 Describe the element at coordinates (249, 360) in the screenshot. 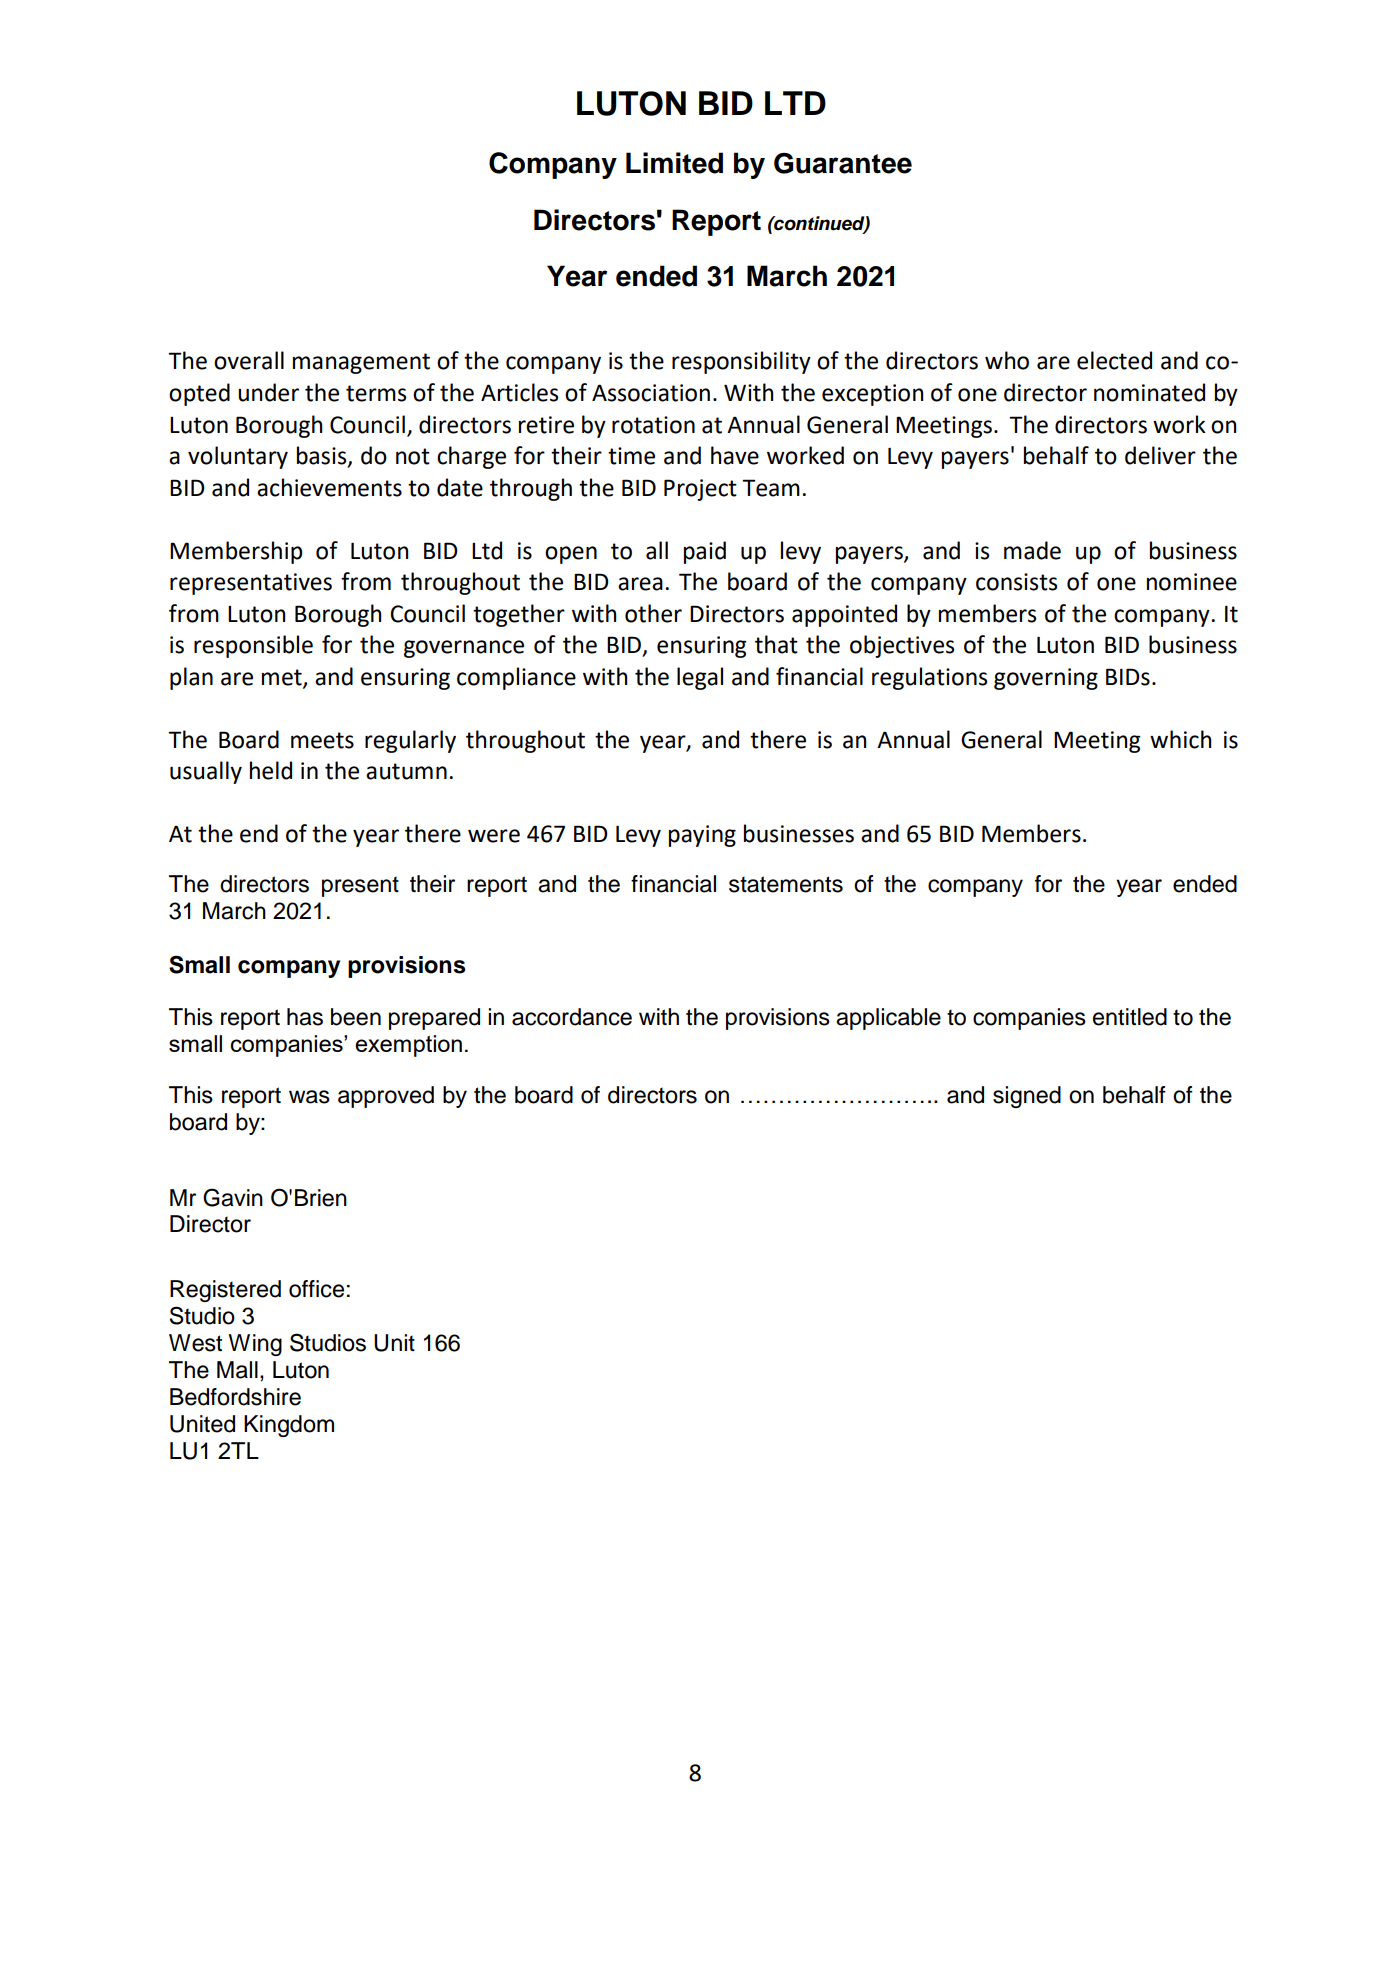

I see `overall` at that location.
